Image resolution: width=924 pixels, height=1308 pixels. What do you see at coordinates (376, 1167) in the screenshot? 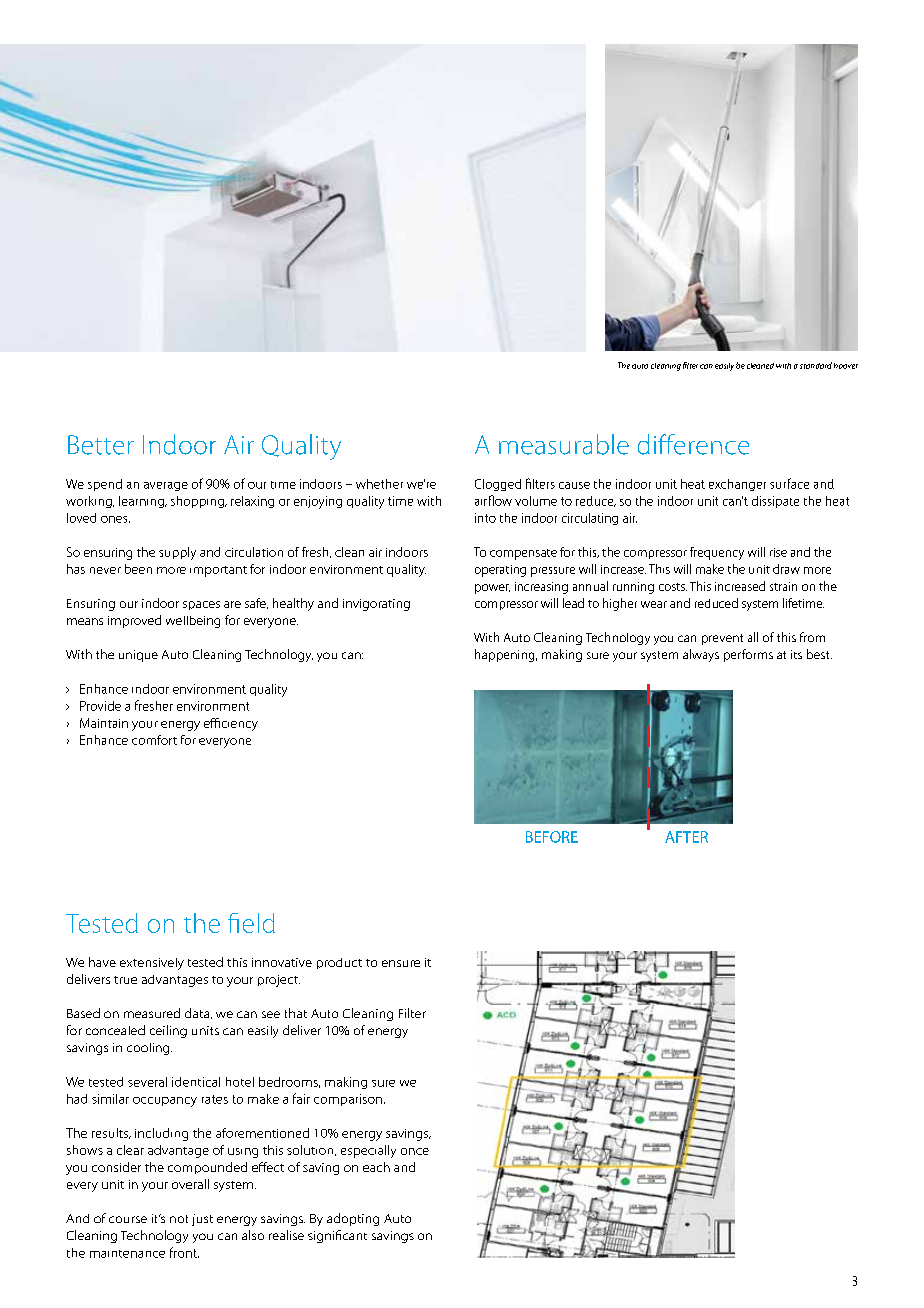
I see `each` at bounding box center [376, 1167].
